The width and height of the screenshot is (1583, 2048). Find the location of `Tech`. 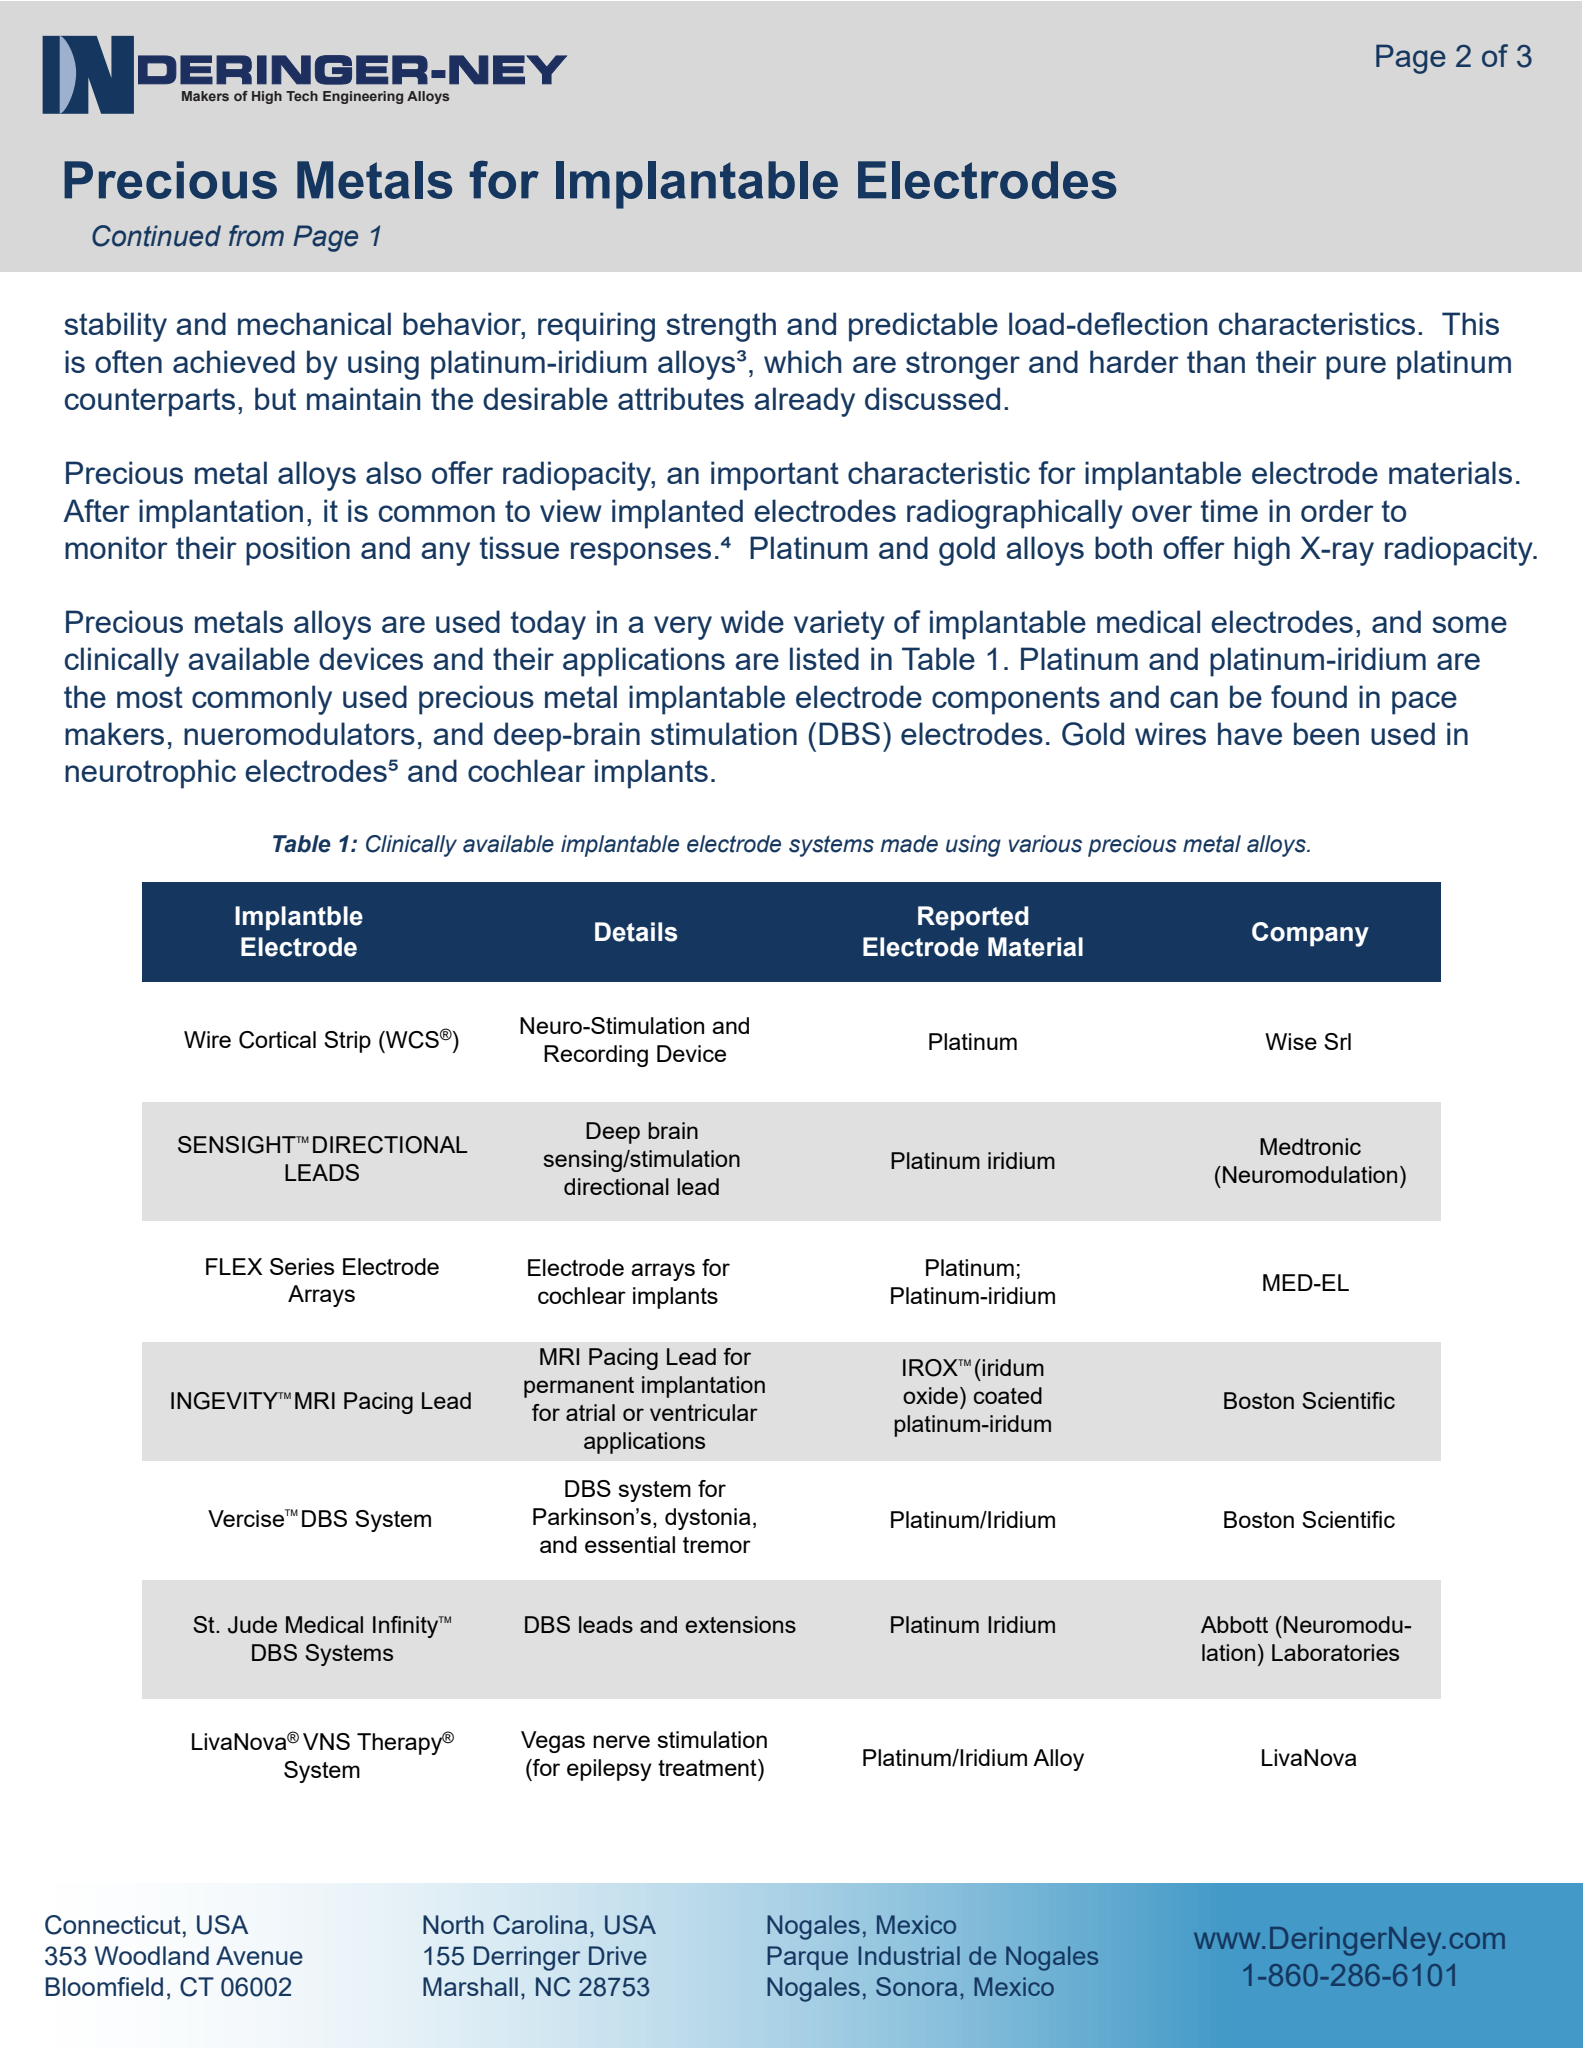

Tech is located at coordinates (302, 96).
